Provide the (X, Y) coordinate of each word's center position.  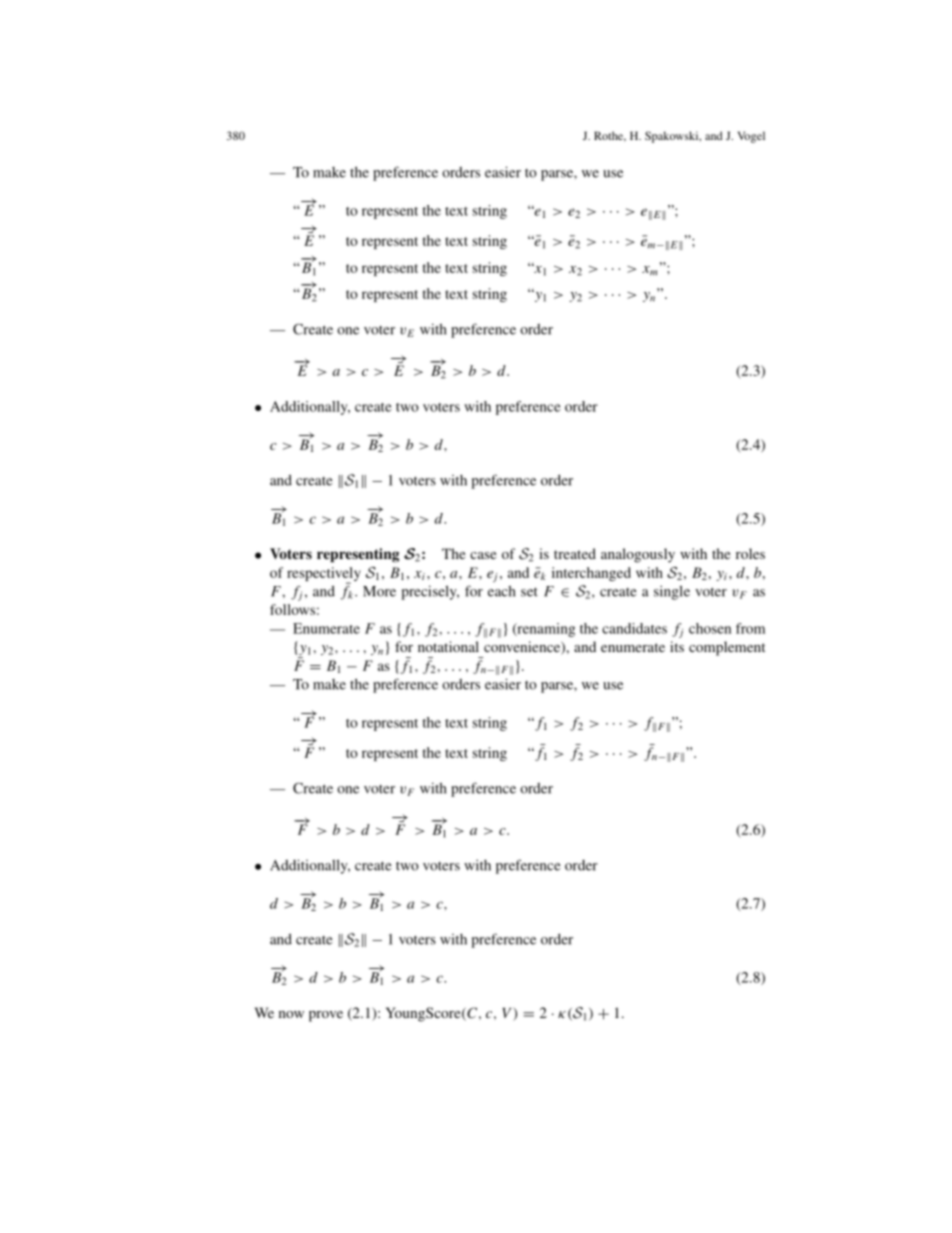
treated (575, 553)
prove (326, 1016)
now (291, 1014)
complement (727, 648)
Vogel (751, 137)
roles (750, 553)
